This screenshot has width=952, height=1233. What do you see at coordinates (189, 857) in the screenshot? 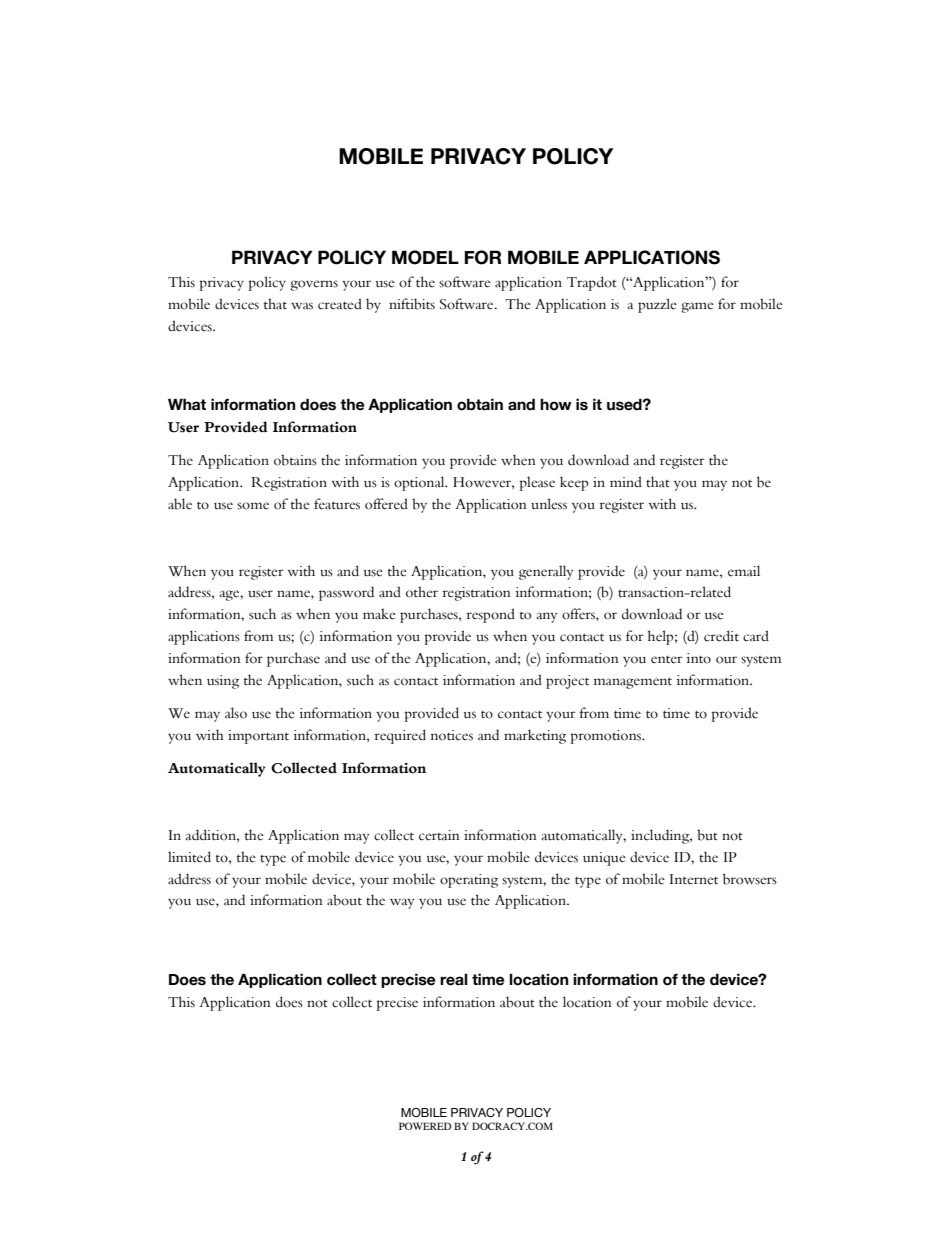
I see `limited` at bounding box center [189, 857].
